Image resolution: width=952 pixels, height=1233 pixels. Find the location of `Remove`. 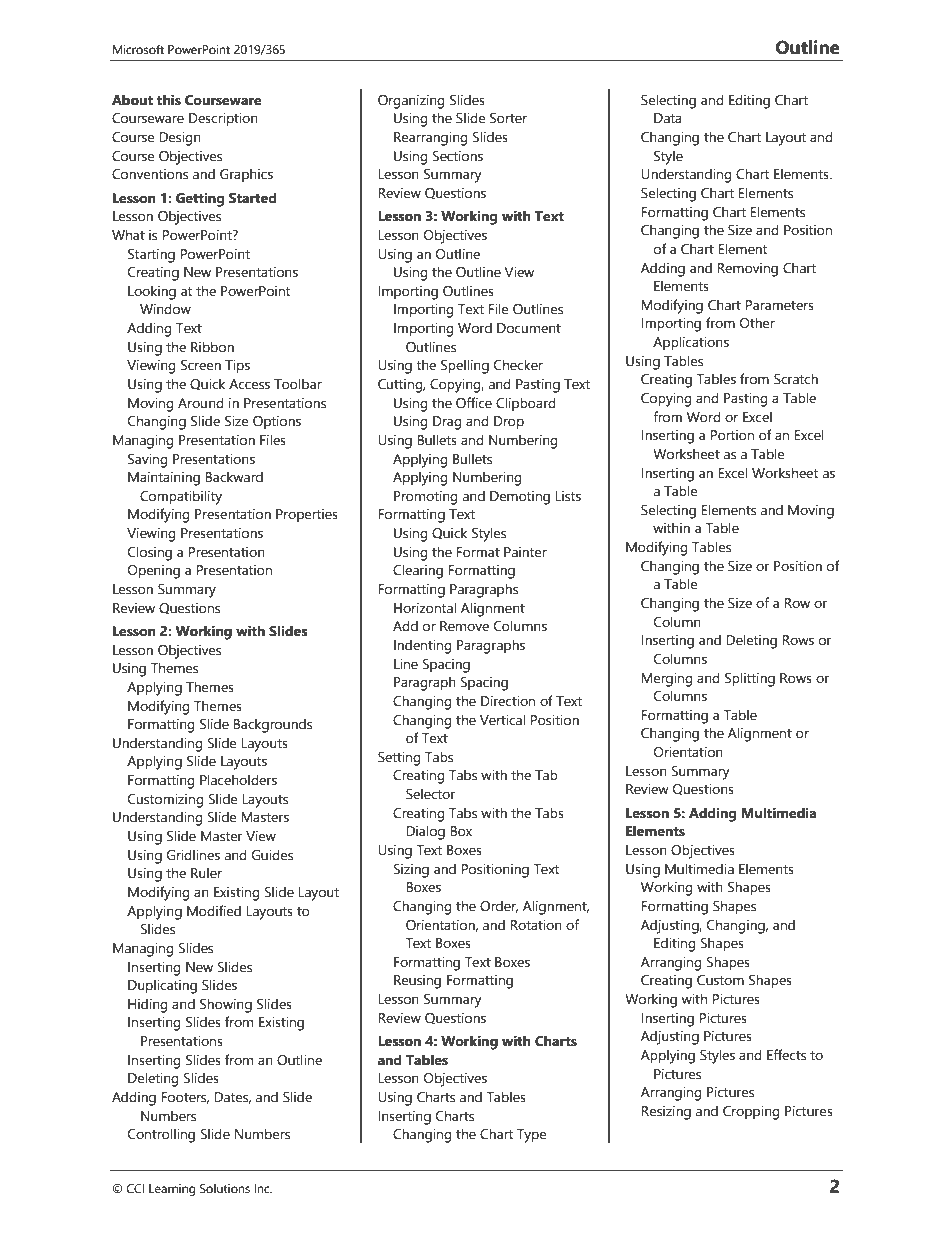

Remove is located at coordinates (464, 626).
